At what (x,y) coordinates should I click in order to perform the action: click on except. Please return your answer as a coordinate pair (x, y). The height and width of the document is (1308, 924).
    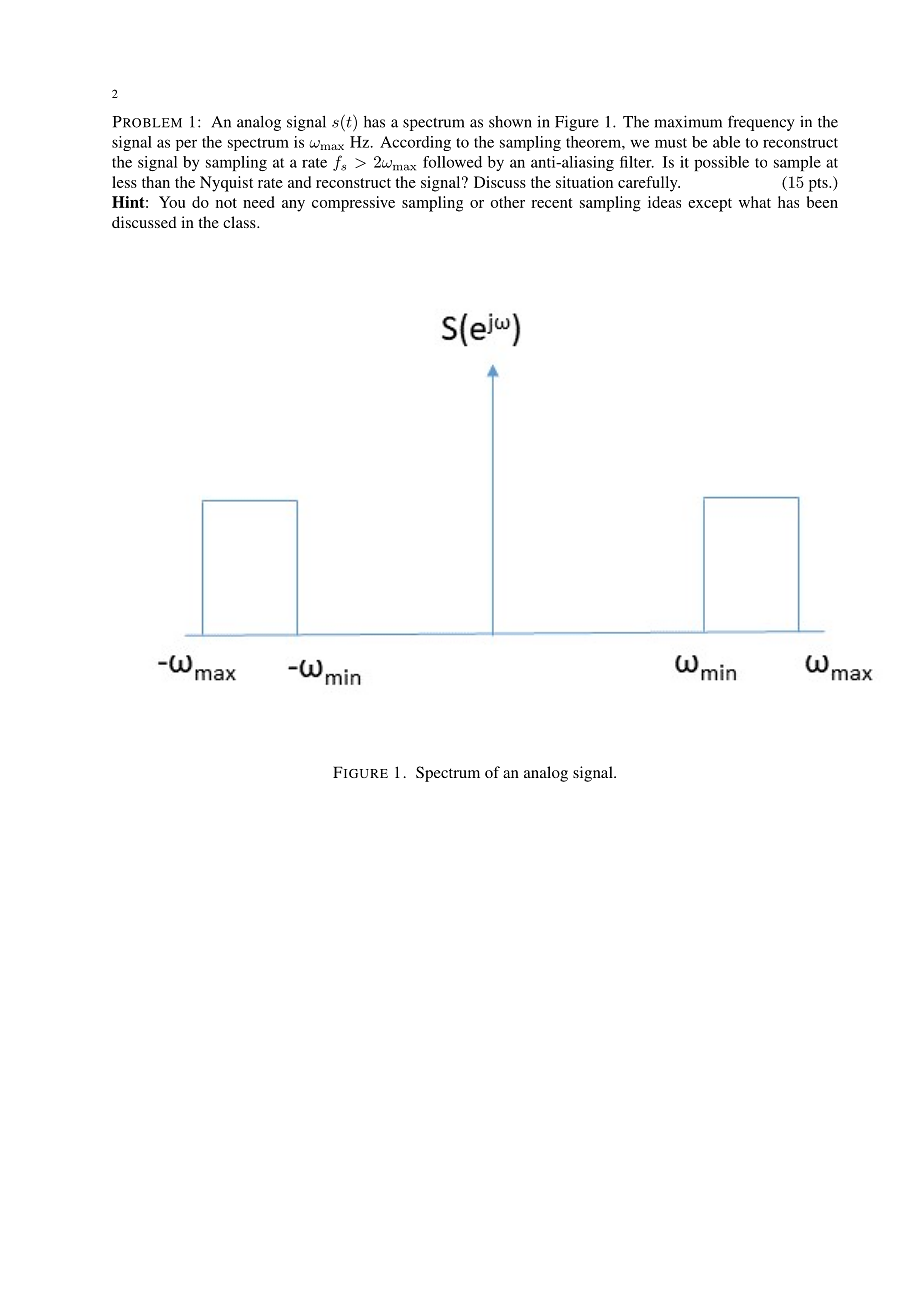
    Looking at the image, I should click on (710, 205).
